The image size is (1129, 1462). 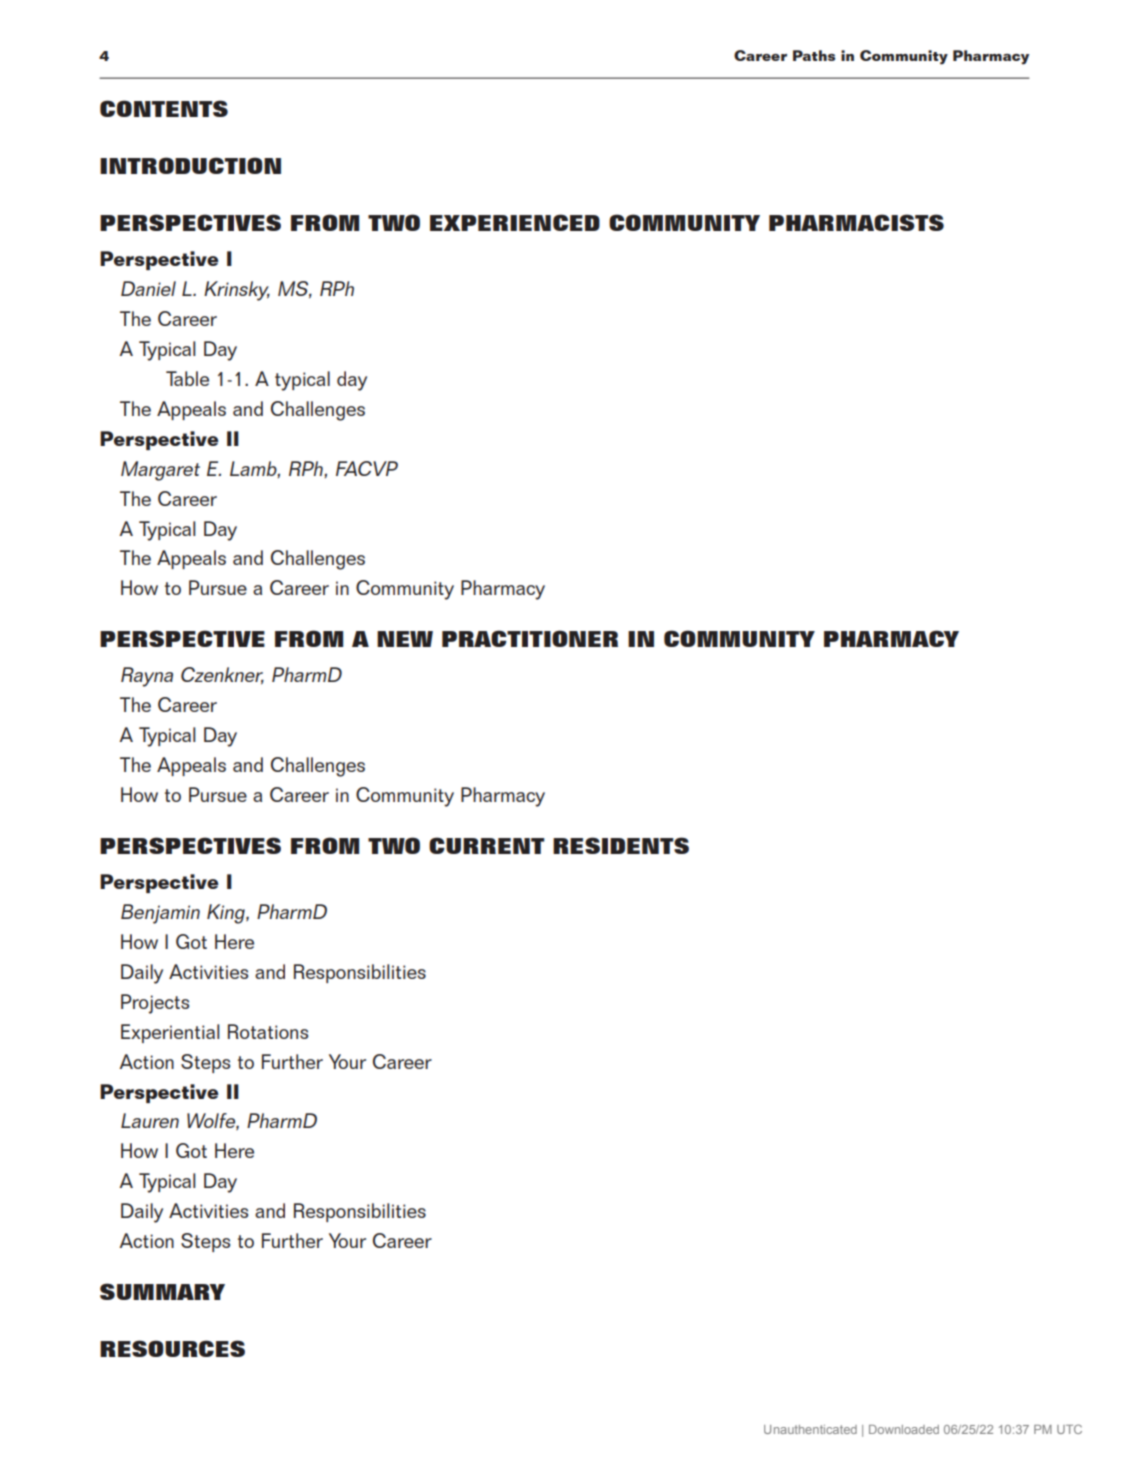 What do you see at coordinates (268, 1031) in the screenshot?
I see `Rotations` at bounding box center [268, 1031].
